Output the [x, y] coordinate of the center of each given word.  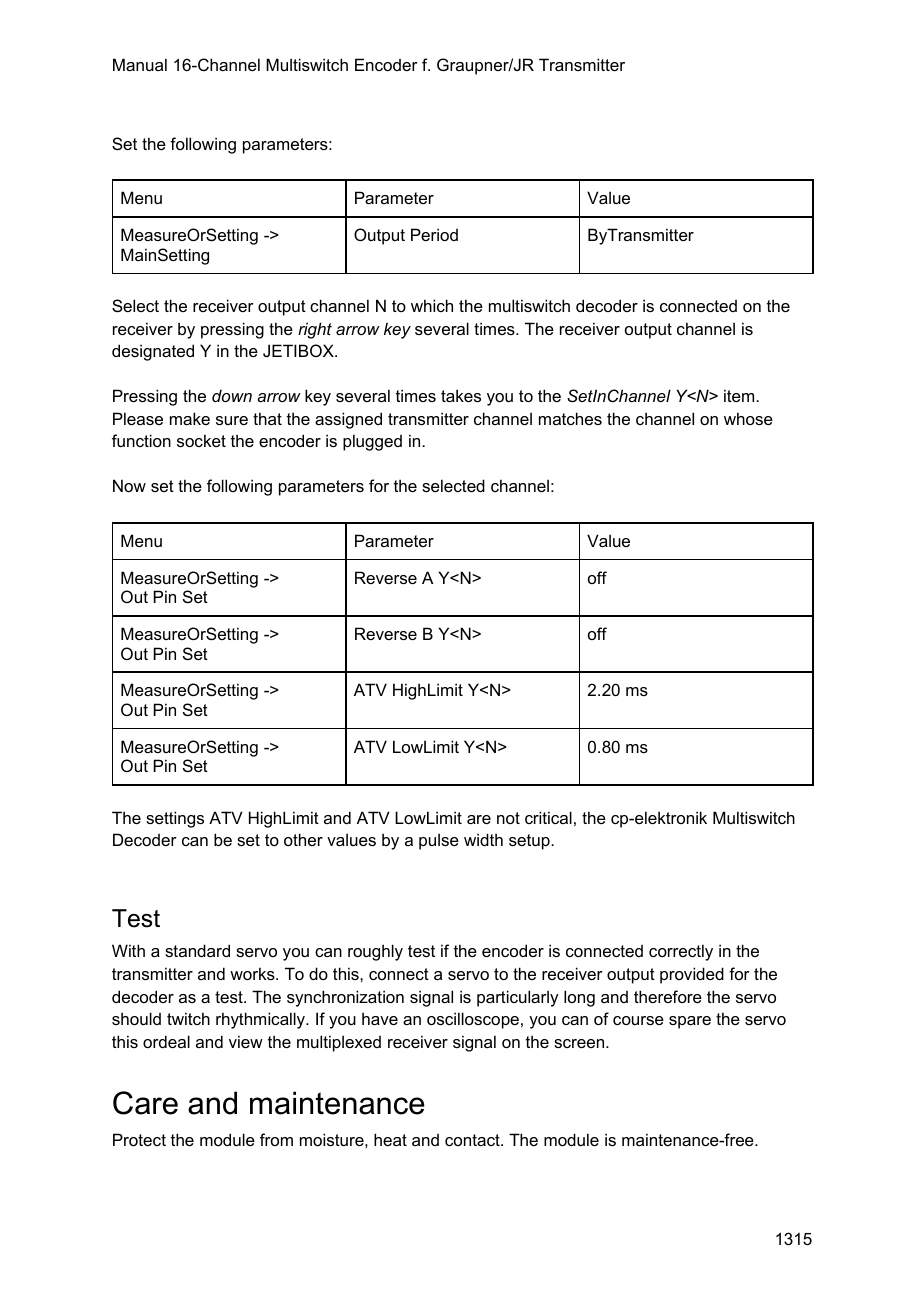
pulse [439, 841]
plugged [372, 442]
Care [145, 1103]
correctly [681, 952]
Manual [140, 64]
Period [434, 234]
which [432, 305]
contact [473, 1140]
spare [690, 1022]
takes [461, 395]
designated [153, 352]
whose [748, 418]
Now [129, 485]
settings [175, 819]
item [740, 395]
